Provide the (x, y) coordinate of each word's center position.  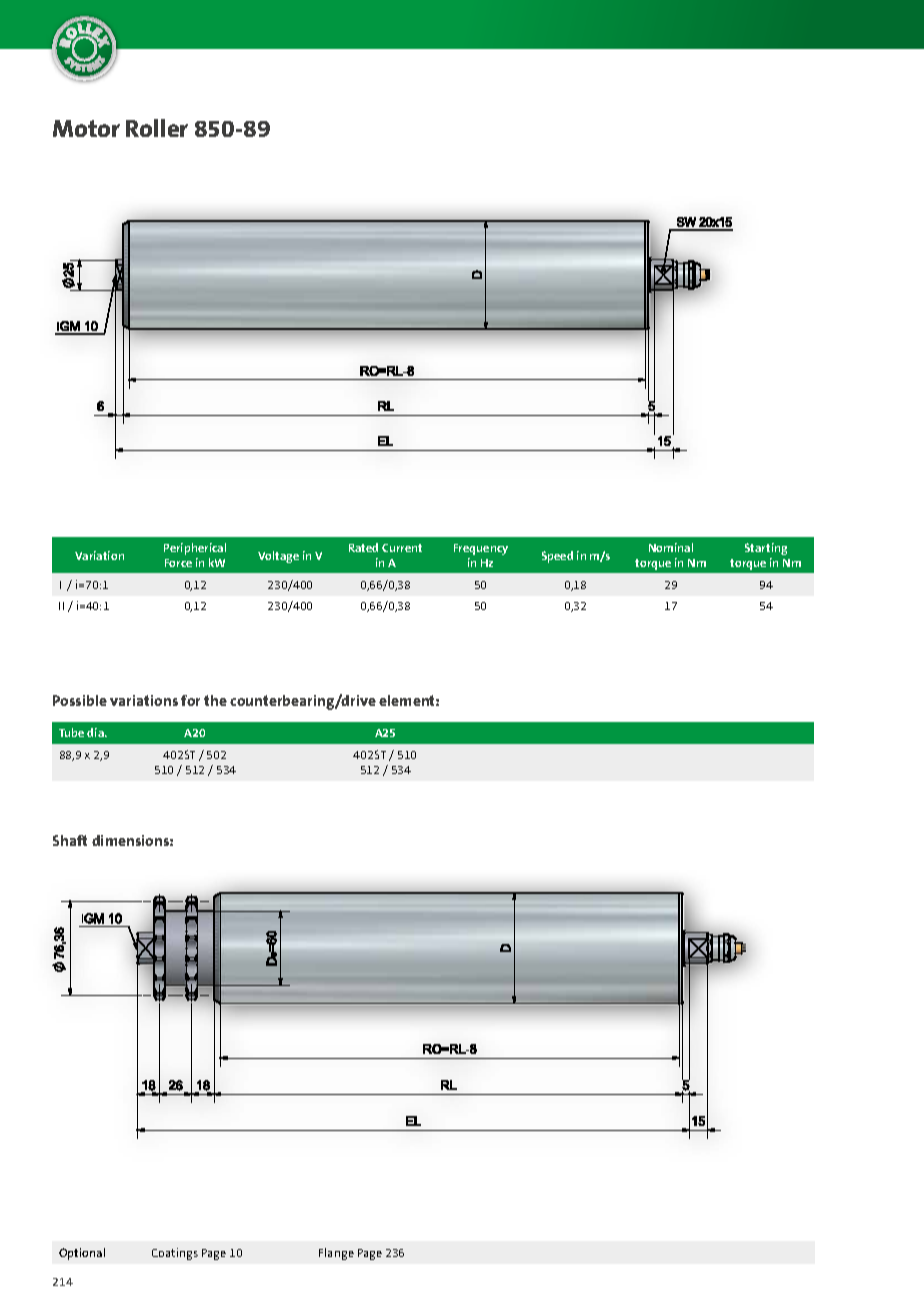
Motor (86, 128)
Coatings (175, 1254)
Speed (557, 557)
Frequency (481, 549)
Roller (157, 128)
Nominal (671, 547)
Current (402, 548)
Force (178, 563)
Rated (363, 547)
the (215, 700)
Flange (336, 1254)
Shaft (70, 840)
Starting (766, 549)
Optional (82, 1254)
